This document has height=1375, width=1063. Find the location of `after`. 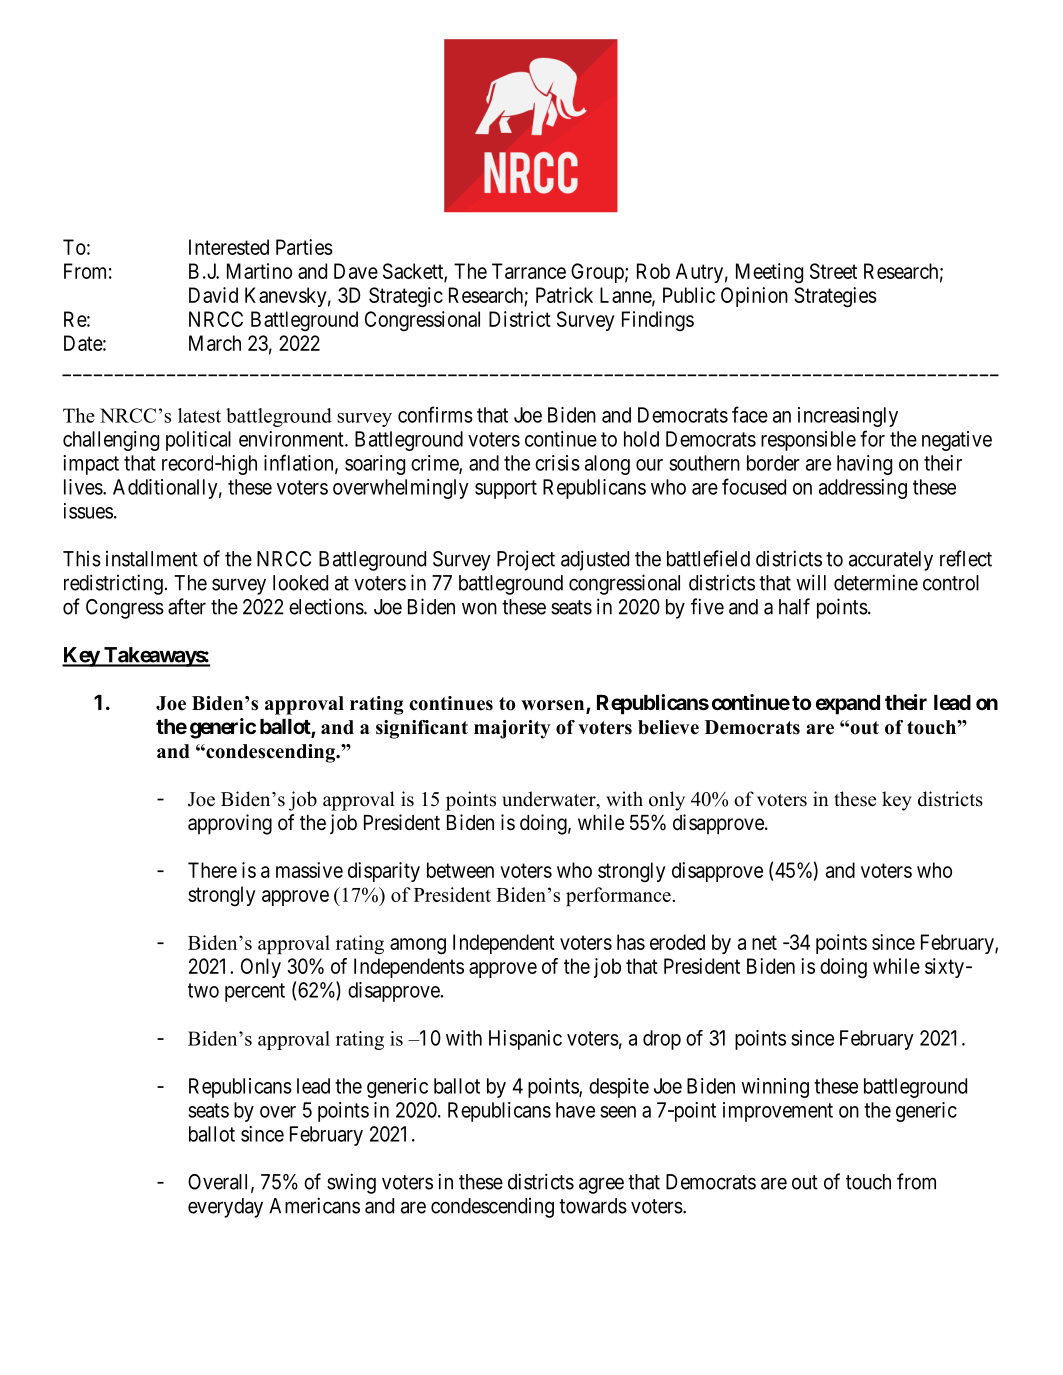

after is located at coordinates (187, 606).
